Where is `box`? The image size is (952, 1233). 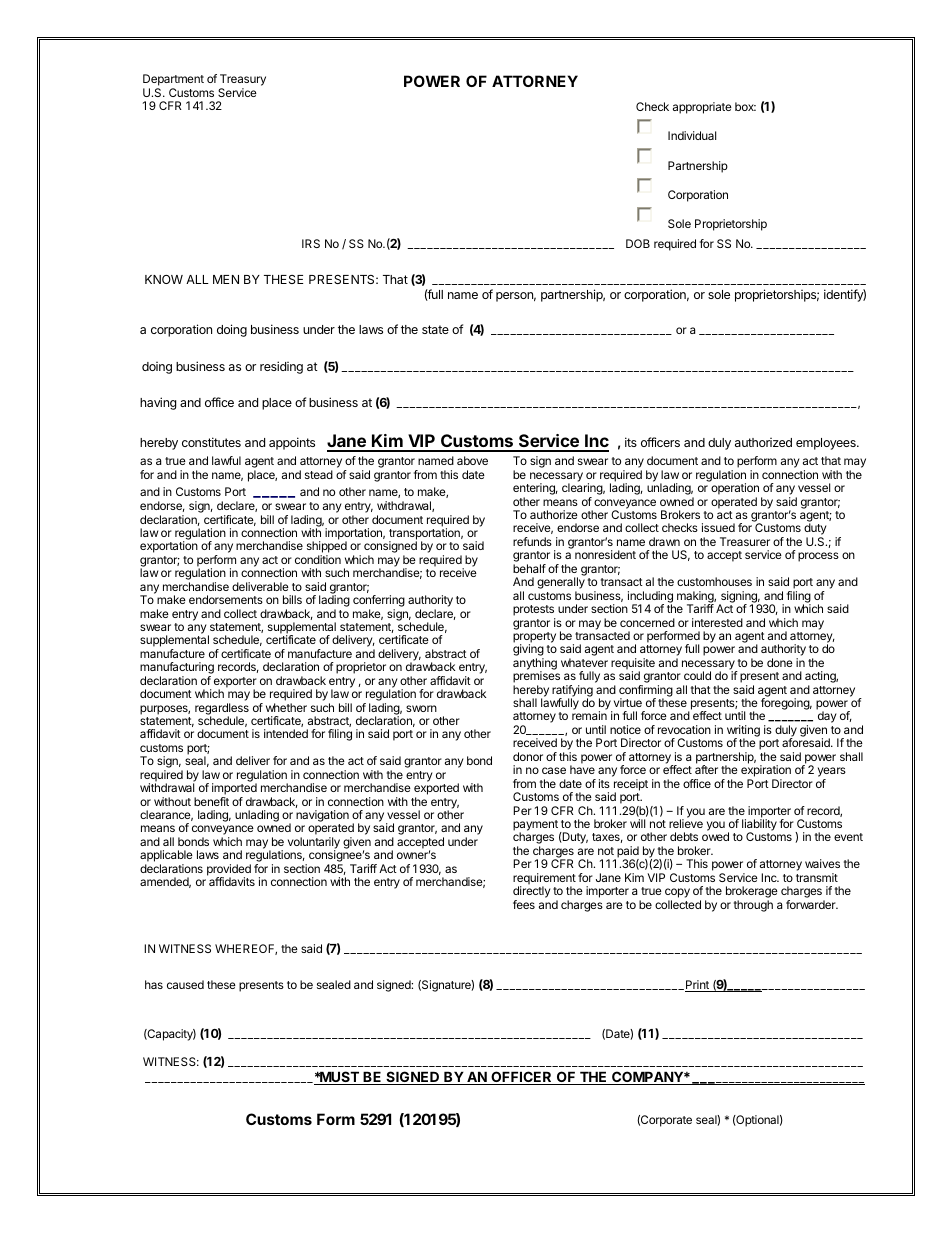
box is located at coordinates (745, 106).
